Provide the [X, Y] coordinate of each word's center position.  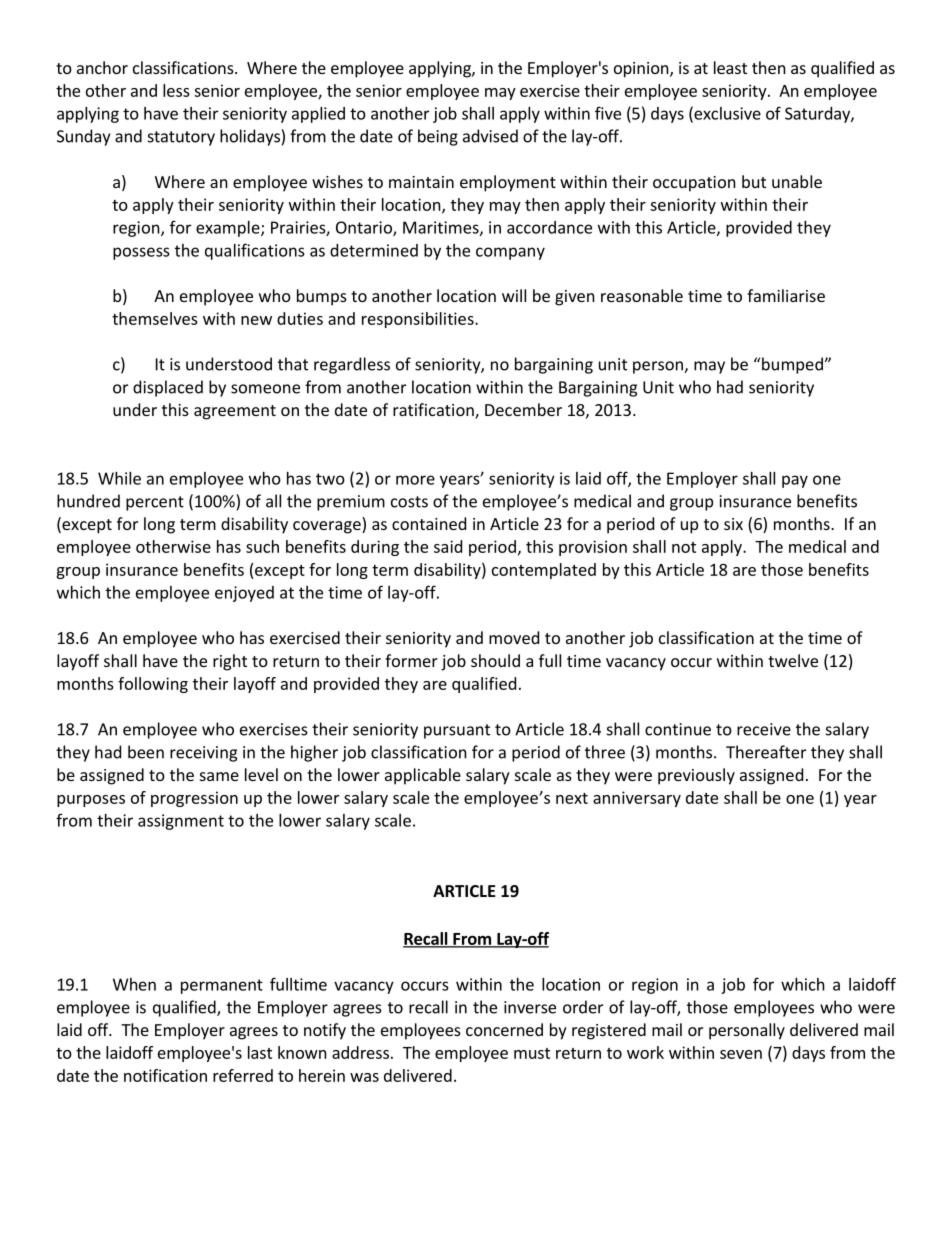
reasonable [642, 295]
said [448, 546]
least [730, 67]
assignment [181, 822]
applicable [423, 776]
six [733, 524]
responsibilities [419, 320]
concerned [504, 1029]
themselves [155, 318]
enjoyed [244, 594]
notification [165, 1075]
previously [696, 776]
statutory [181, 138]
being [438, 137]
